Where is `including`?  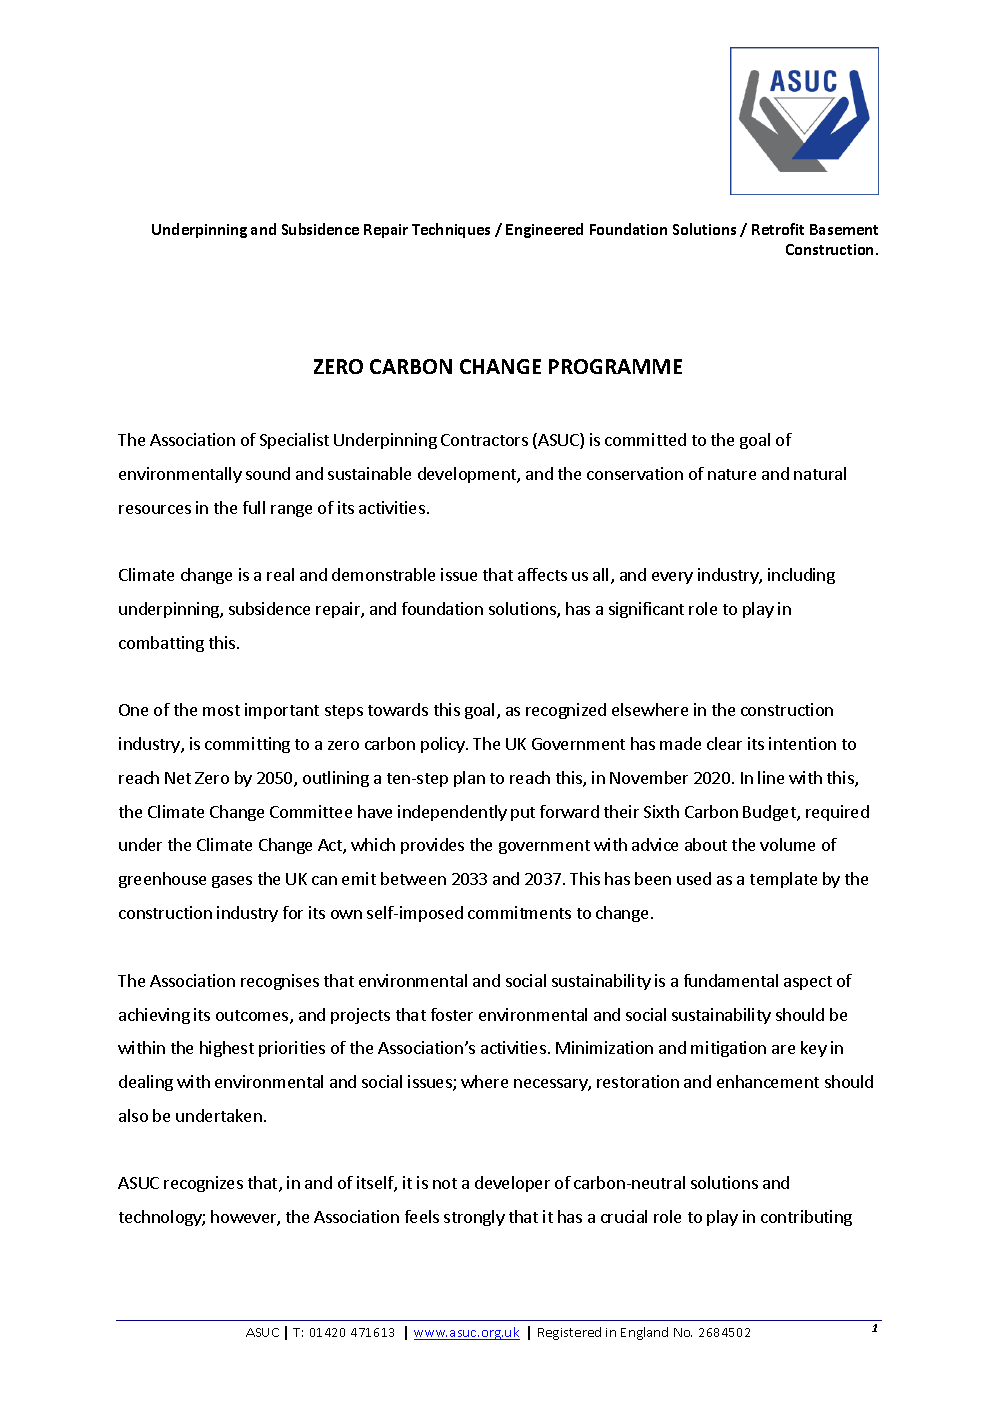 including is located at coordinates (801, 576).
